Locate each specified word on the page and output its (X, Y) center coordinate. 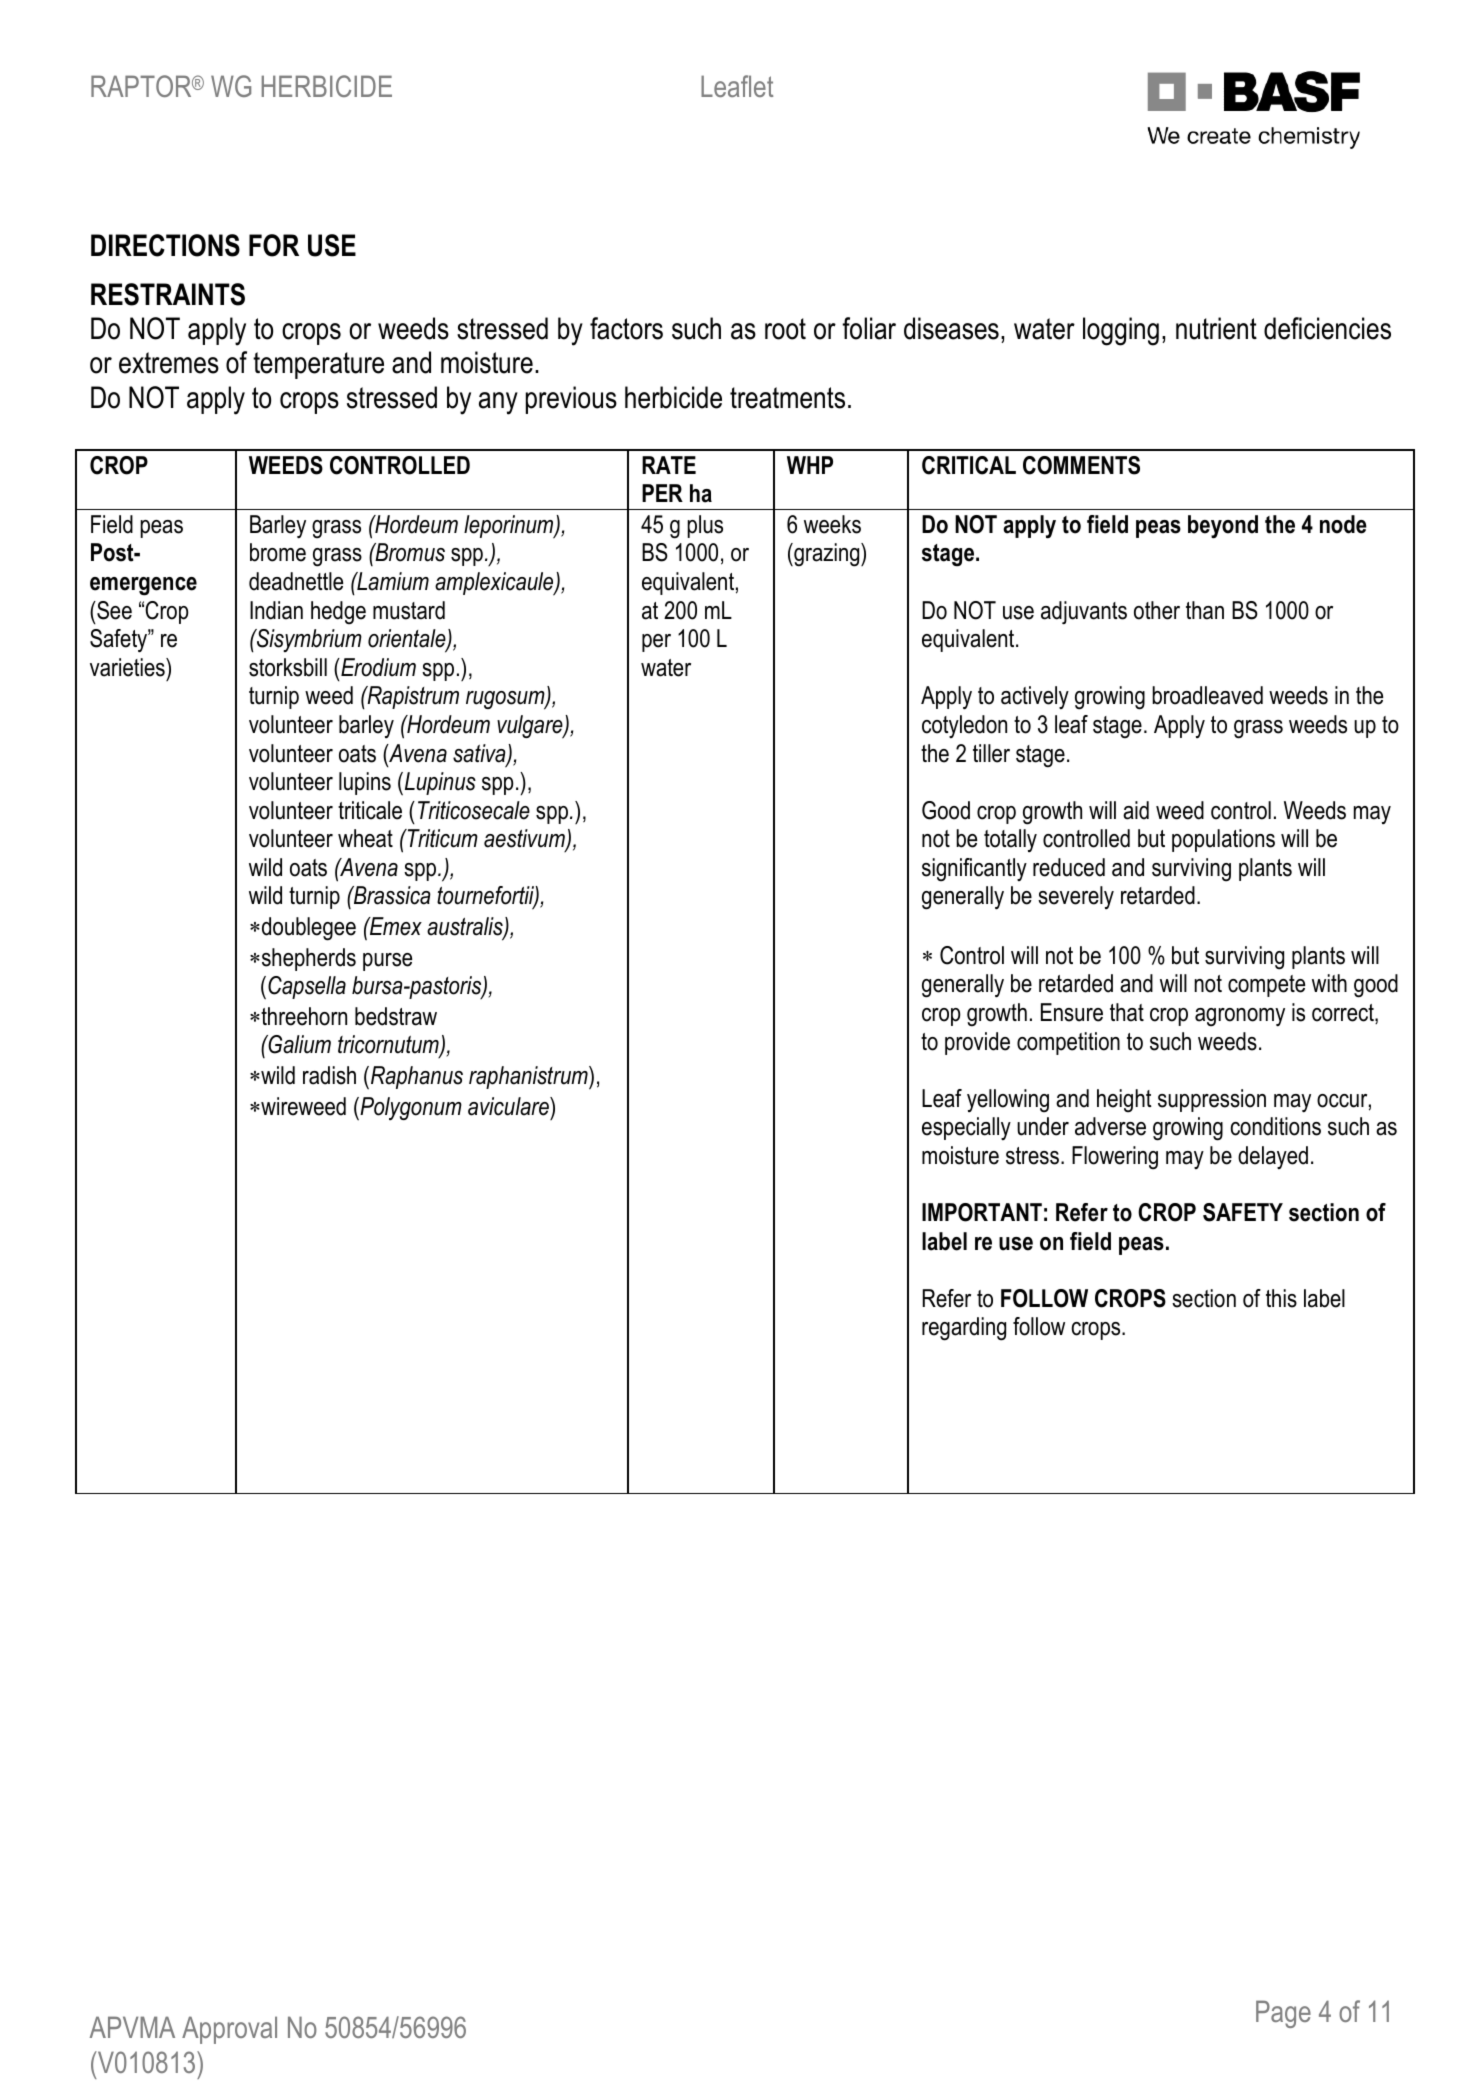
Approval (229, 2030)
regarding (964, 1329)
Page (1283, 2014)
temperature (318, 365)
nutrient (1216, 328)
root (785, 329)
